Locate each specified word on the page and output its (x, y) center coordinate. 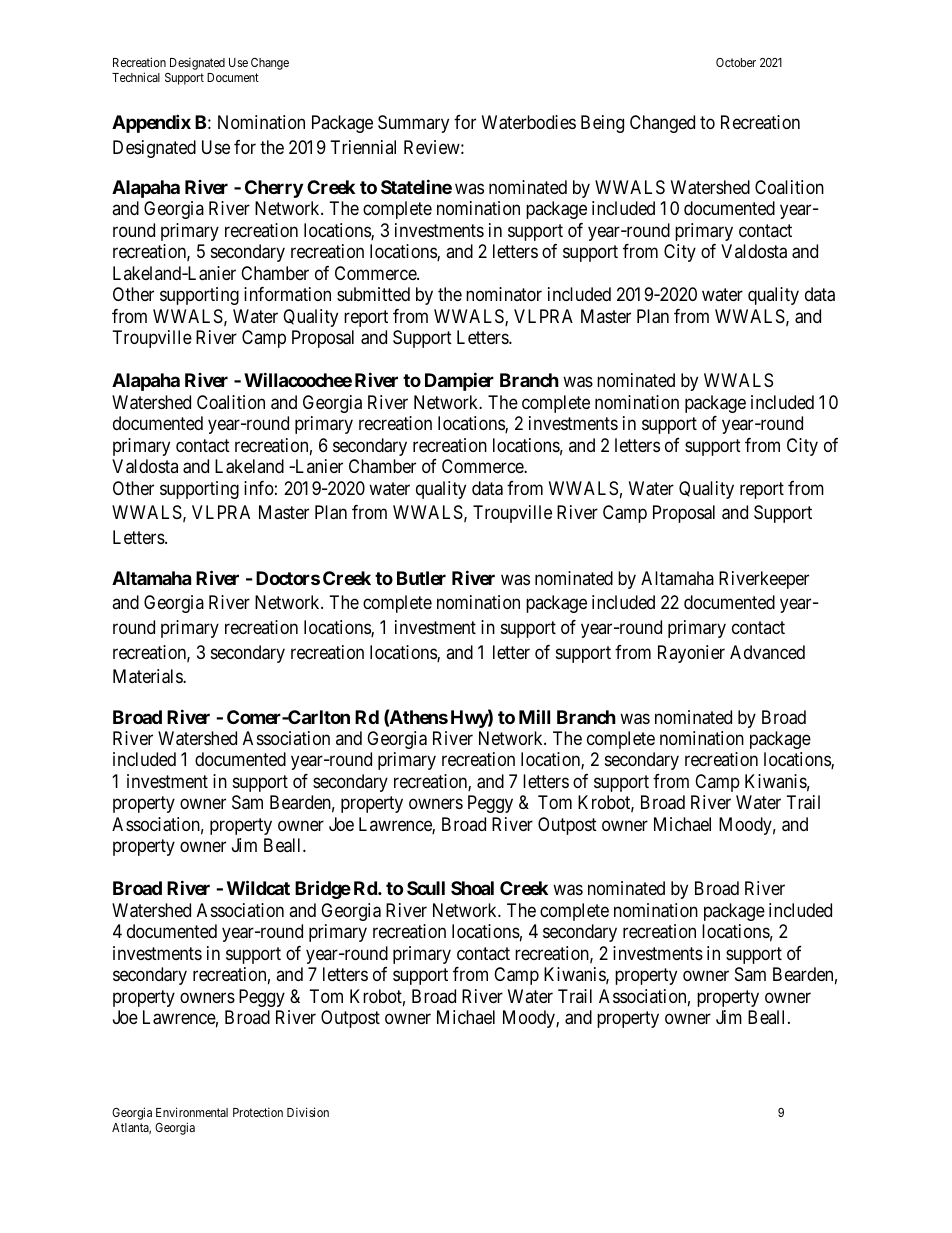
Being (602, 124)
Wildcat (258, 888)
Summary (413, 124)
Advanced (767, 652)
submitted (373, 294)
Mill (534, 716)
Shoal (472, 888)
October (736, 62)
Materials (148, 676)
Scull (426, 888)
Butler (421, 578)
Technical (136, 77)
